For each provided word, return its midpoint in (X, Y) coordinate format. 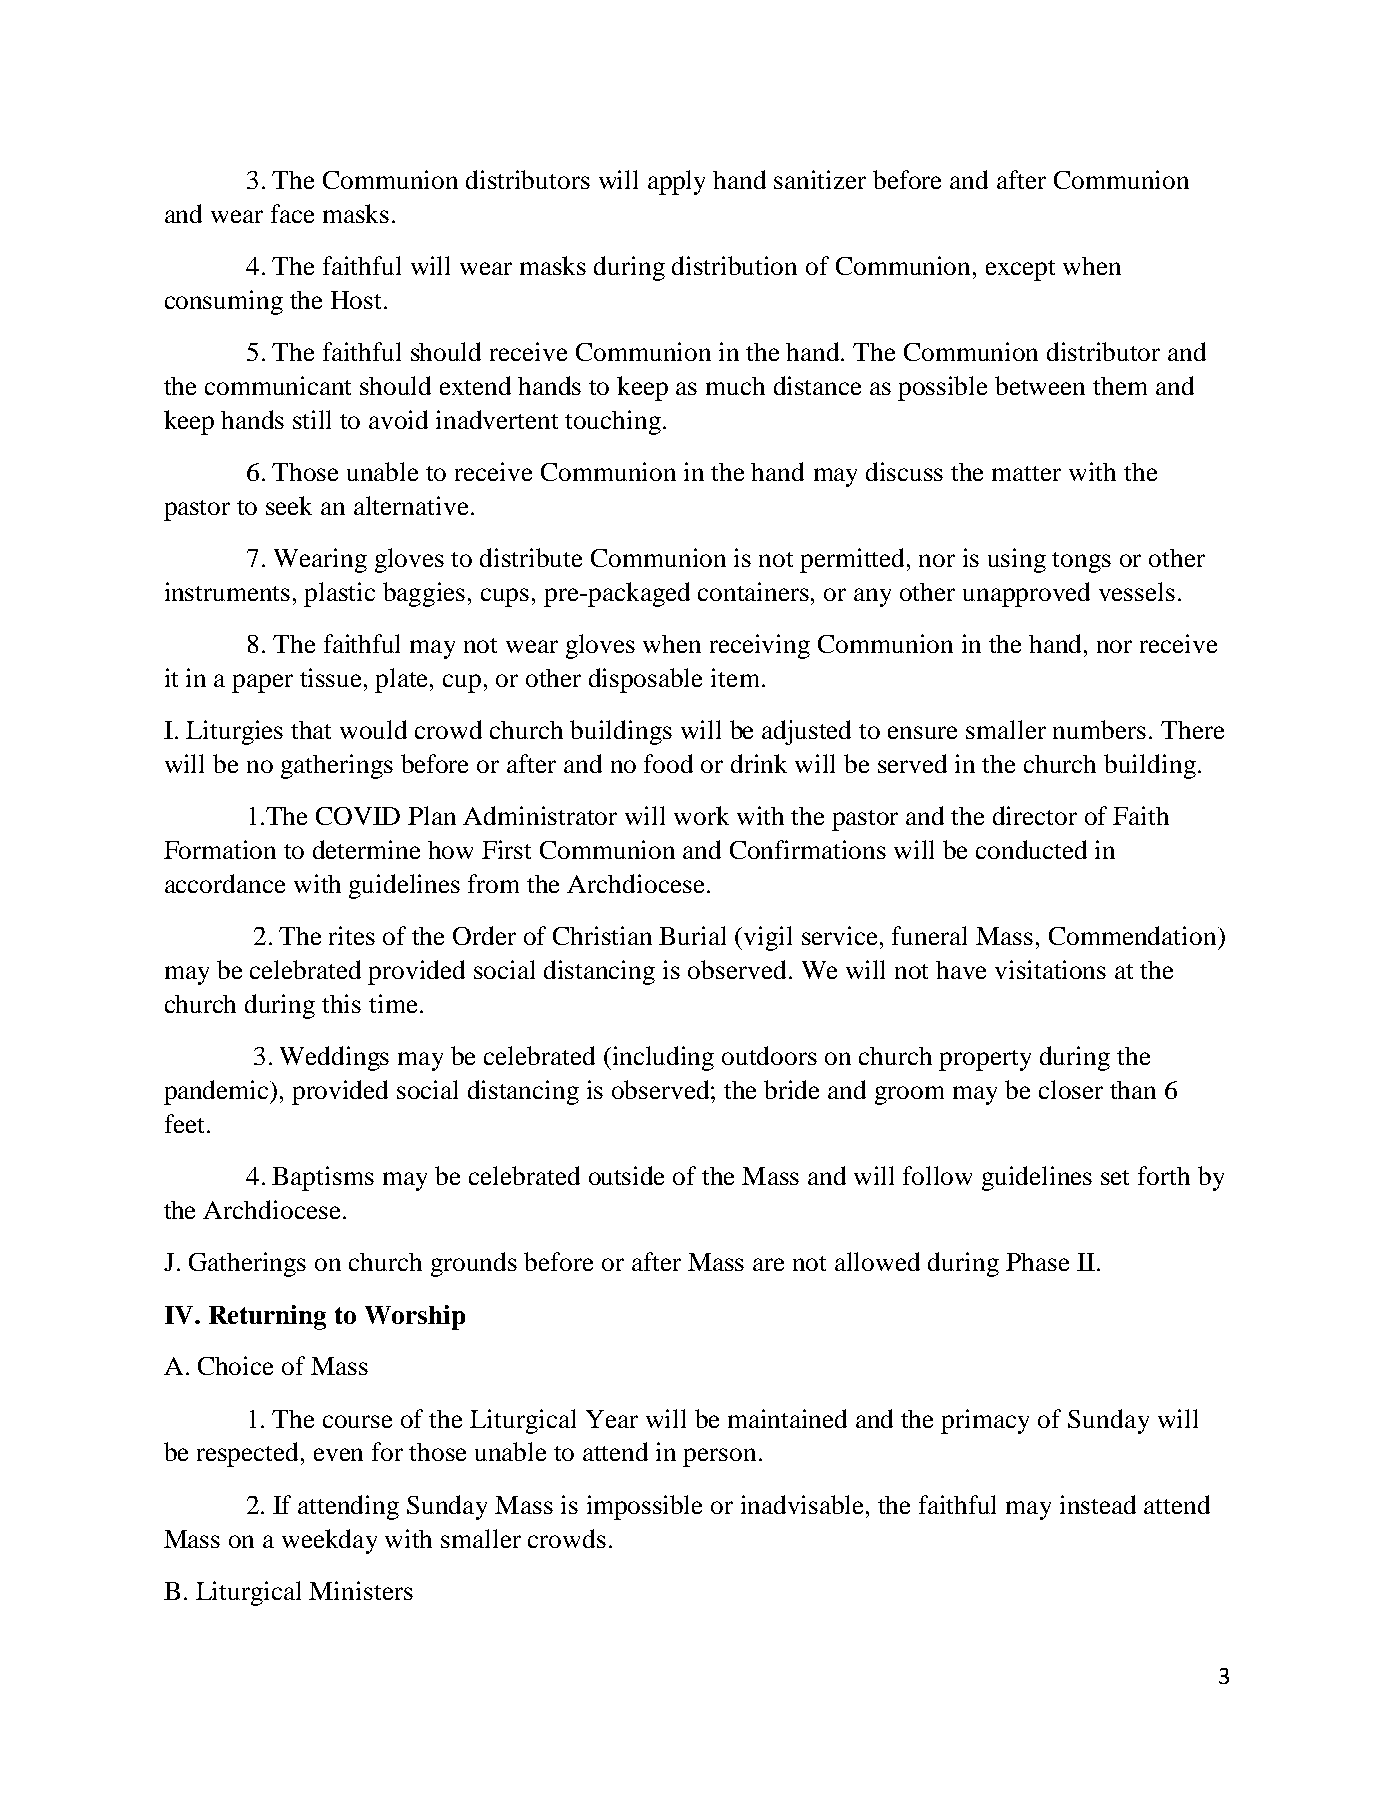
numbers (1099, 729)
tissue (332, 677)
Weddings (334, 1058)
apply (676, 182)
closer (1071, 1089)
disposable (645, 680)
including (663, 1058)
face (292, 213)
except (1020, 270)
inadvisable (804, 1504)
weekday (329, 1541)
